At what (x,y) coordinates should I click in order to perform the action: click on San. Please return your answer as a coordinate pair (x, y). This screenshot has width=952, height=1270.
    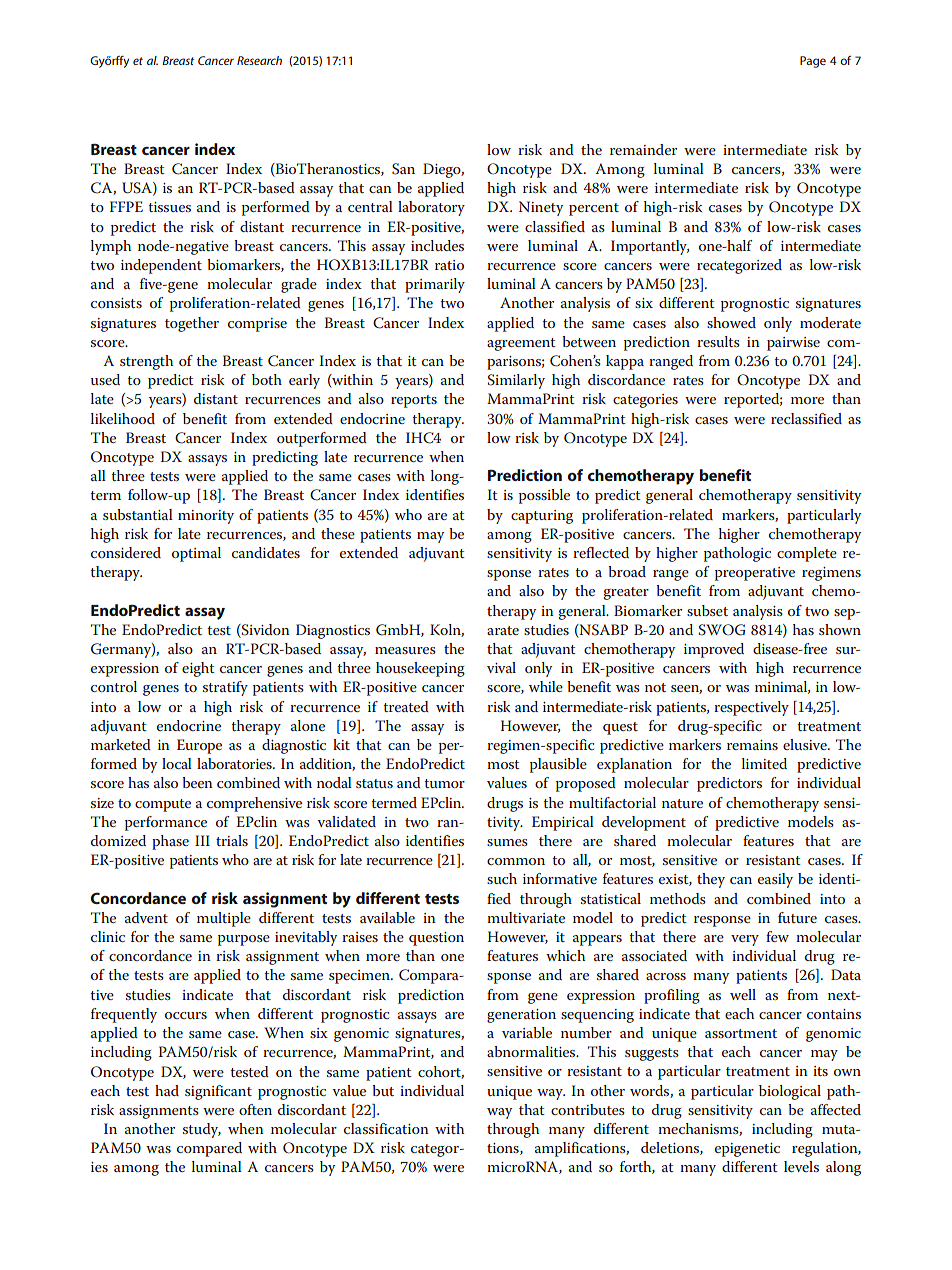
    Looking at the image, I should click on (403, 169).
